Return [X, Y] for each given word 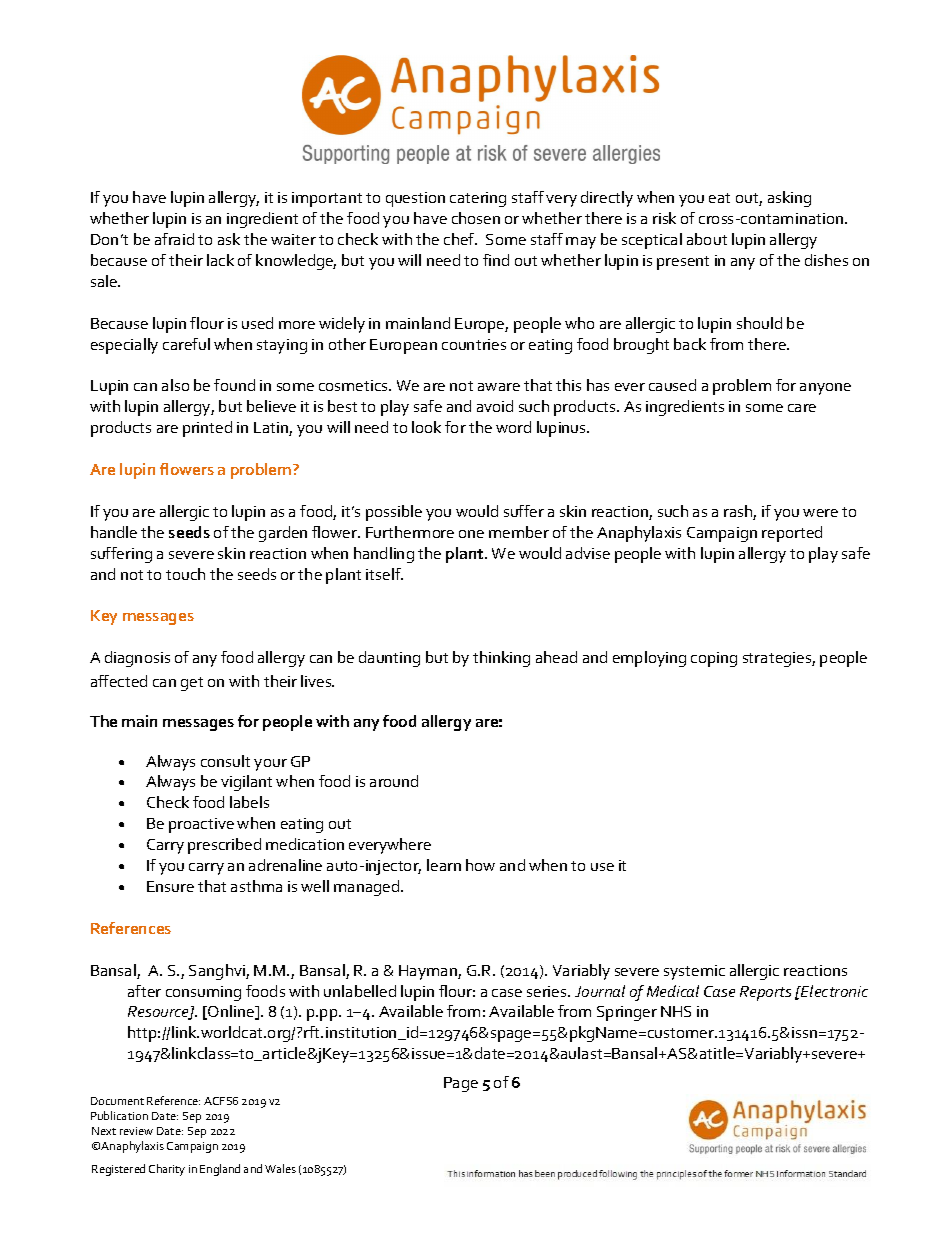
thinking [501, 659]
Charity [167, 1170]
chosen [476, 218]
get [192, 684]
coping [714, 659]
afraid [174, 239]
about [707, 239]
